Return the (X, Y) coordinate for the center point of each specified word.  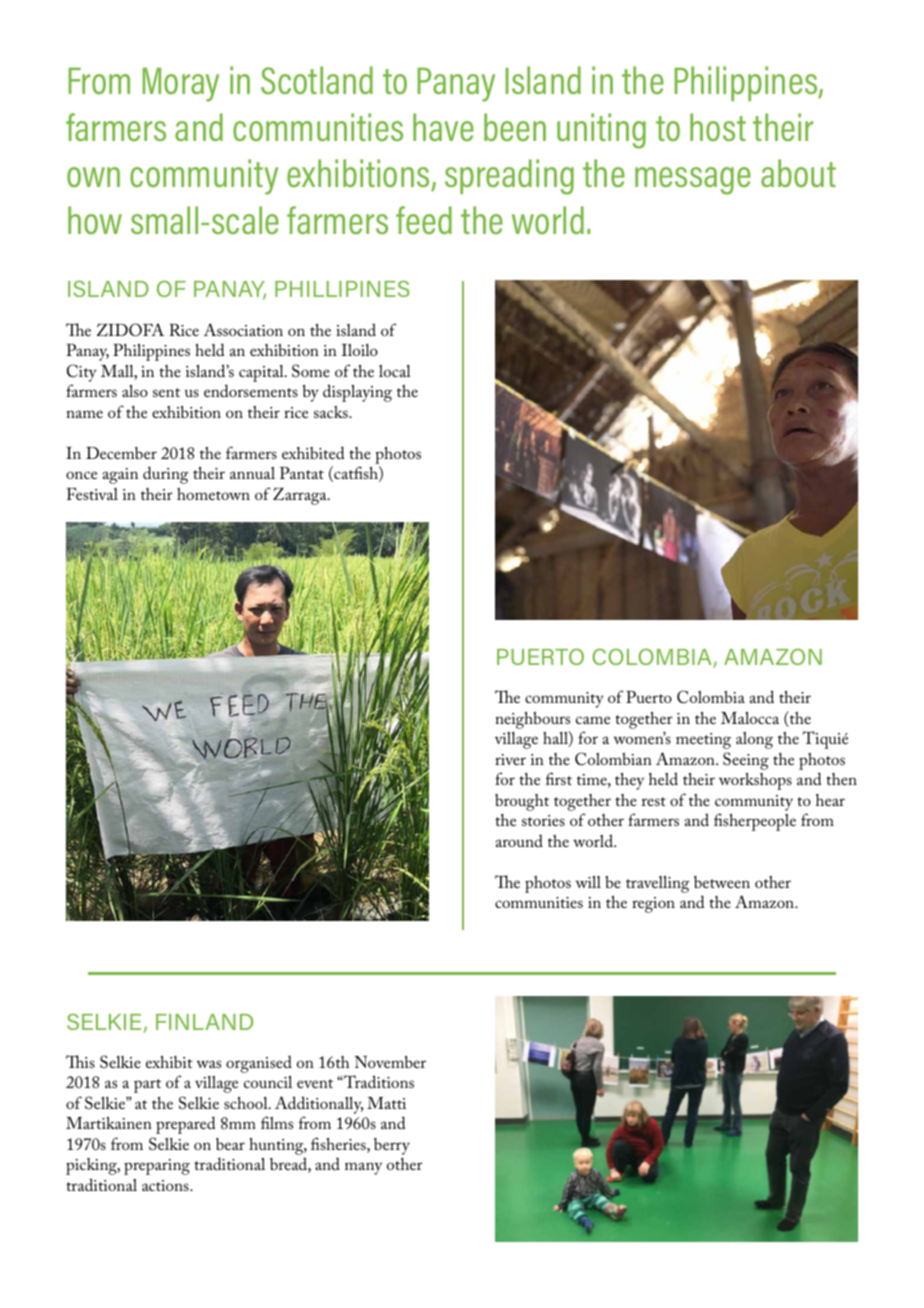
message (693, 181)
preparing (157, 1167)
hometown (213, 494)
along (754, 740)
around (519, 840)
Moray (181, 84)
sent (166, 392)
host (718, 127)
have (443, 127)
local (395, 371)
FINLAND (204, 1022)
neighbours (533, 720)
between (722, 882)
